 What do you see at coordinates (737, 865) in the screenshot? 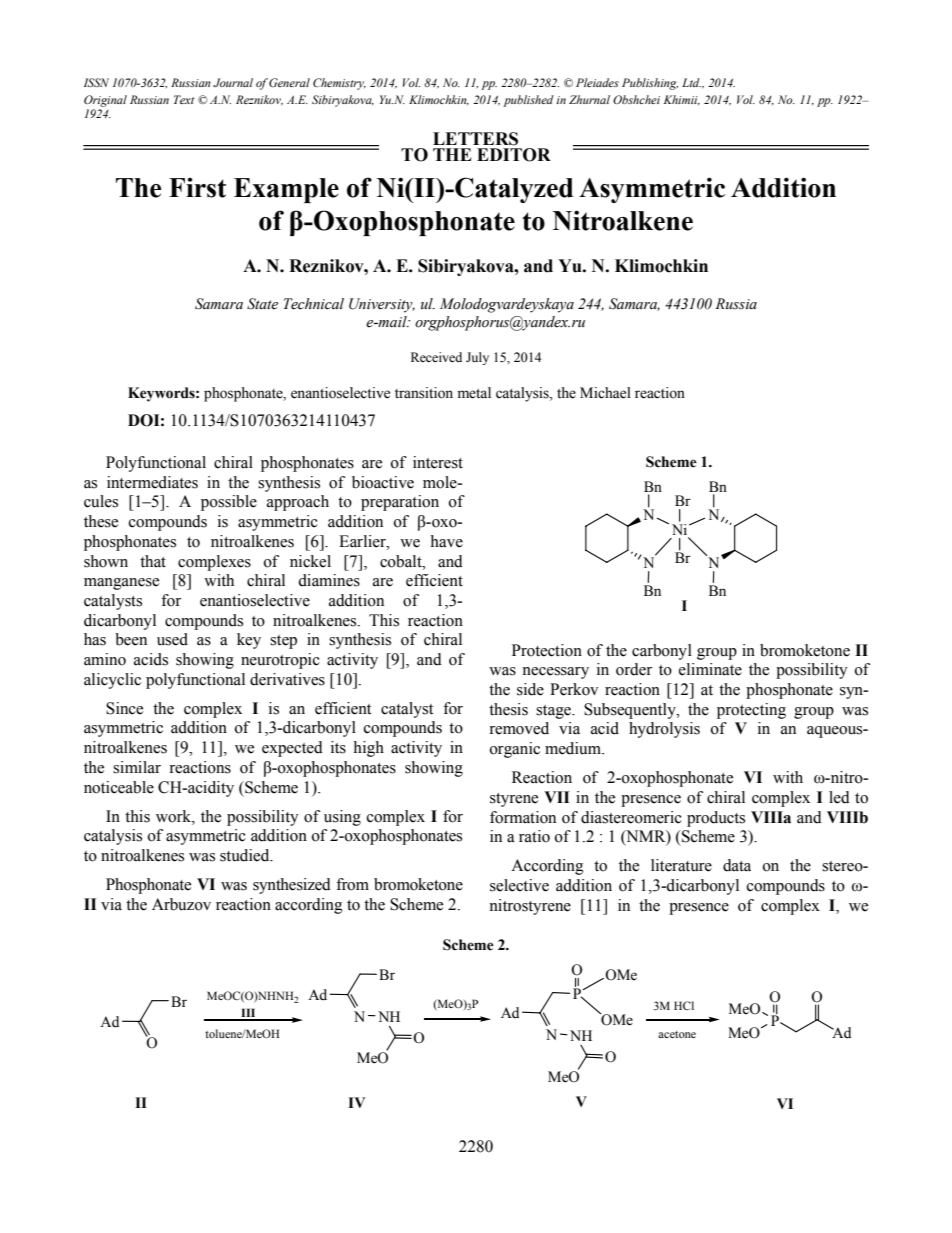
I see `data` at bounding box center [737, 865].
